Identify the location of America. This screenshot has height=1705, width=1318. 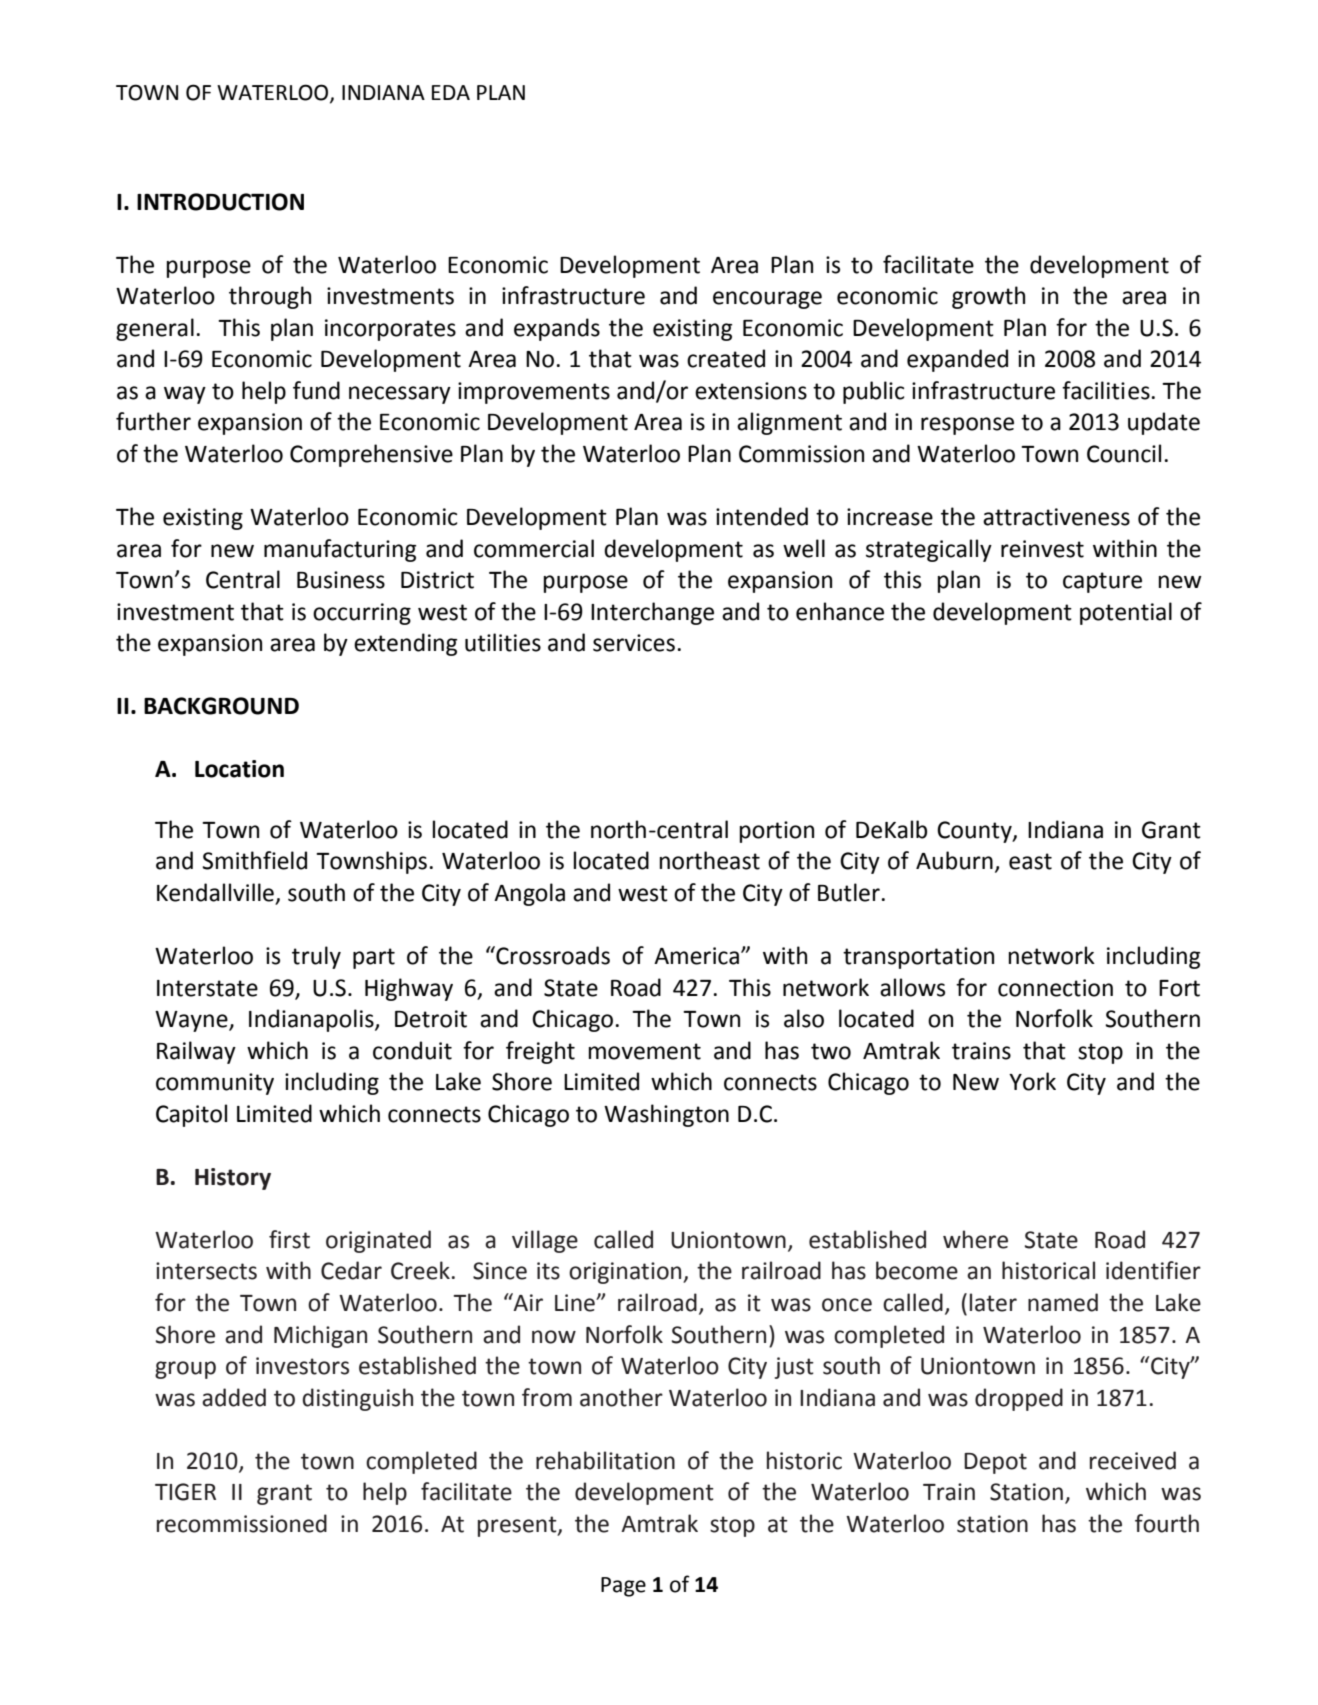
(696, 956).
